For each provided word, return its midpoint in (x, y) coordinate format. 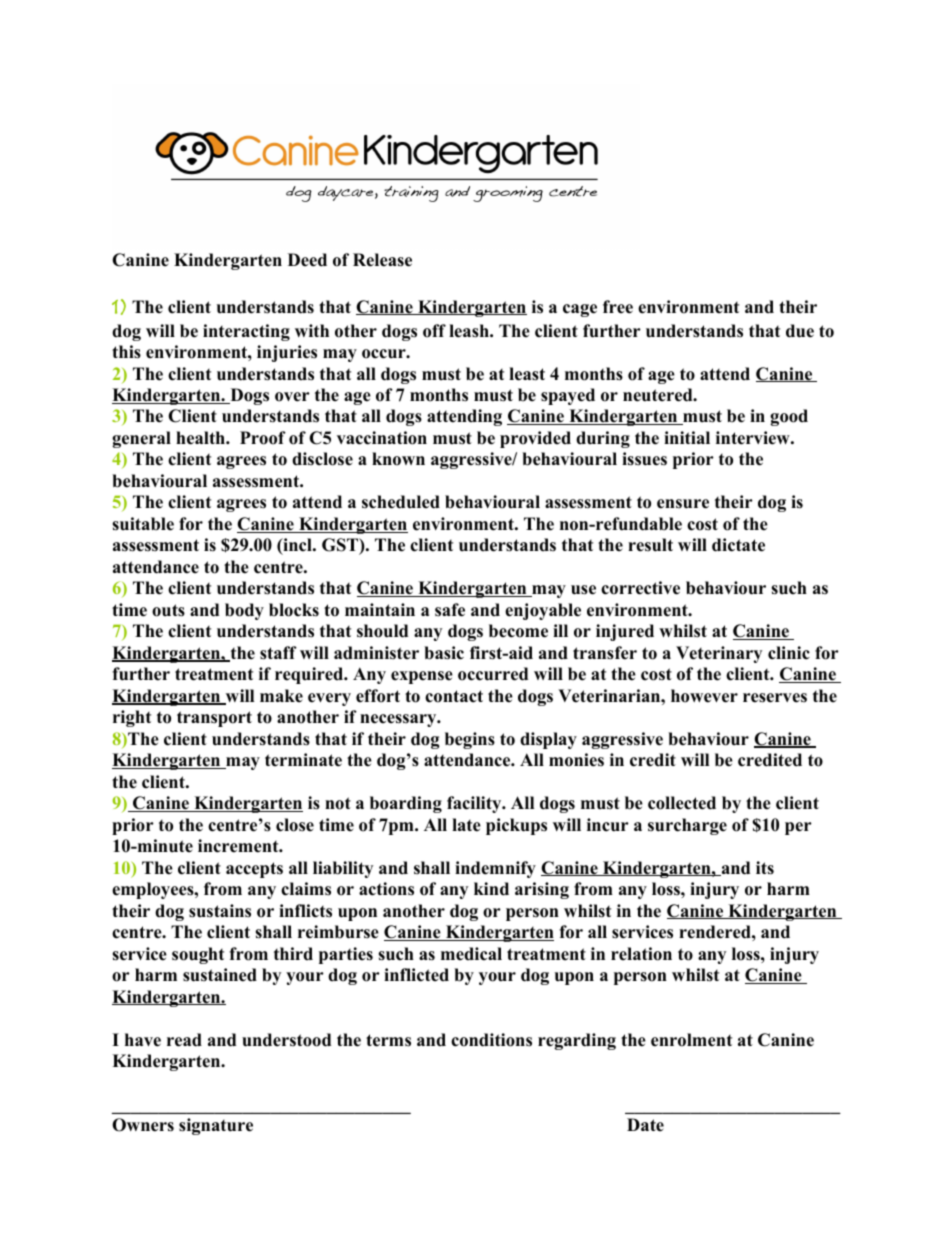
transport (214, 719)
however (704, 696)
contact (454, 696)
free (618, 307)
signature (216, 1126)
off (434, 331)
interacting (246, 332)
